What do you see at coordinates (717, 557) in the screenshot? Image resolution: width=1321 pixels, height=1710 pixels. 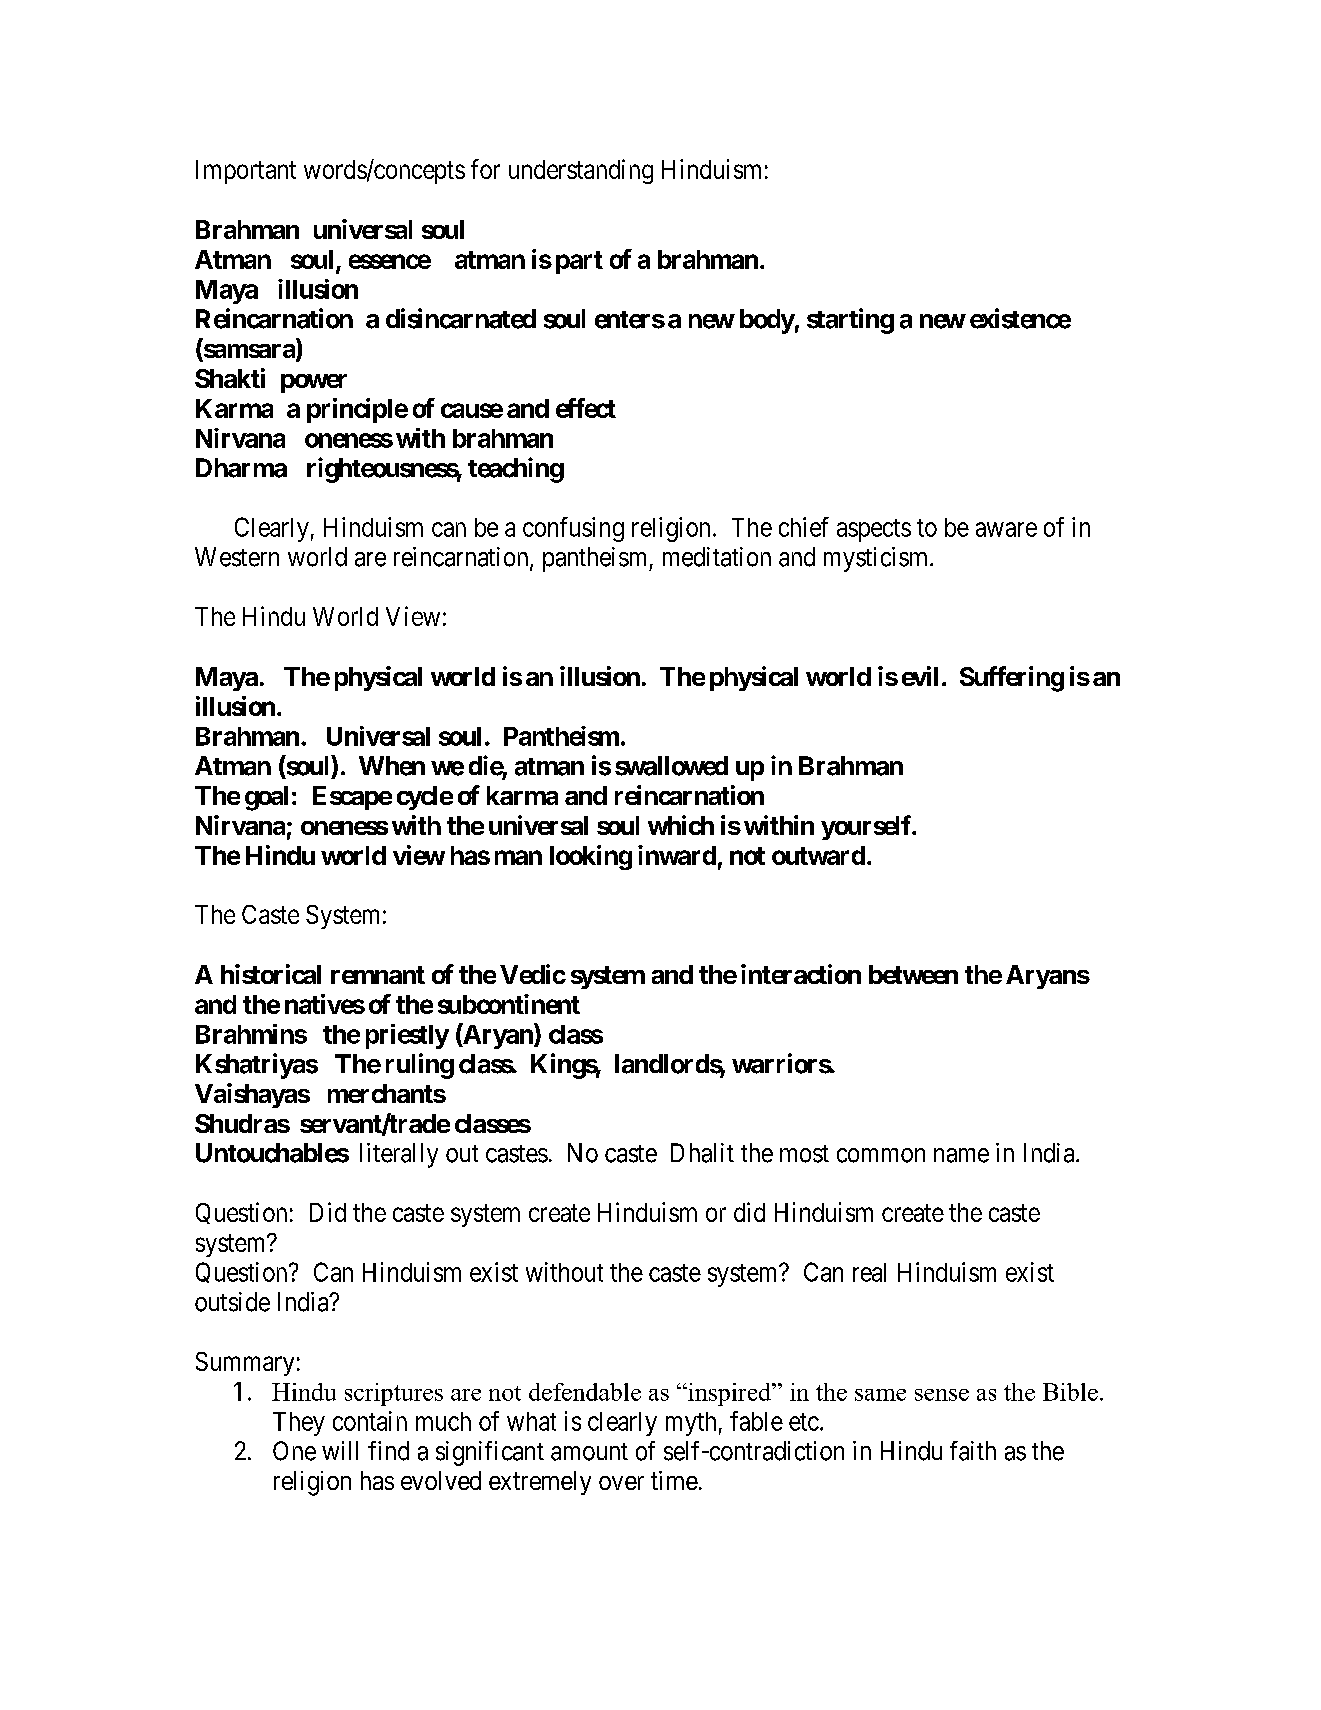 I see `meditation` at bounding box center [717, 557].
